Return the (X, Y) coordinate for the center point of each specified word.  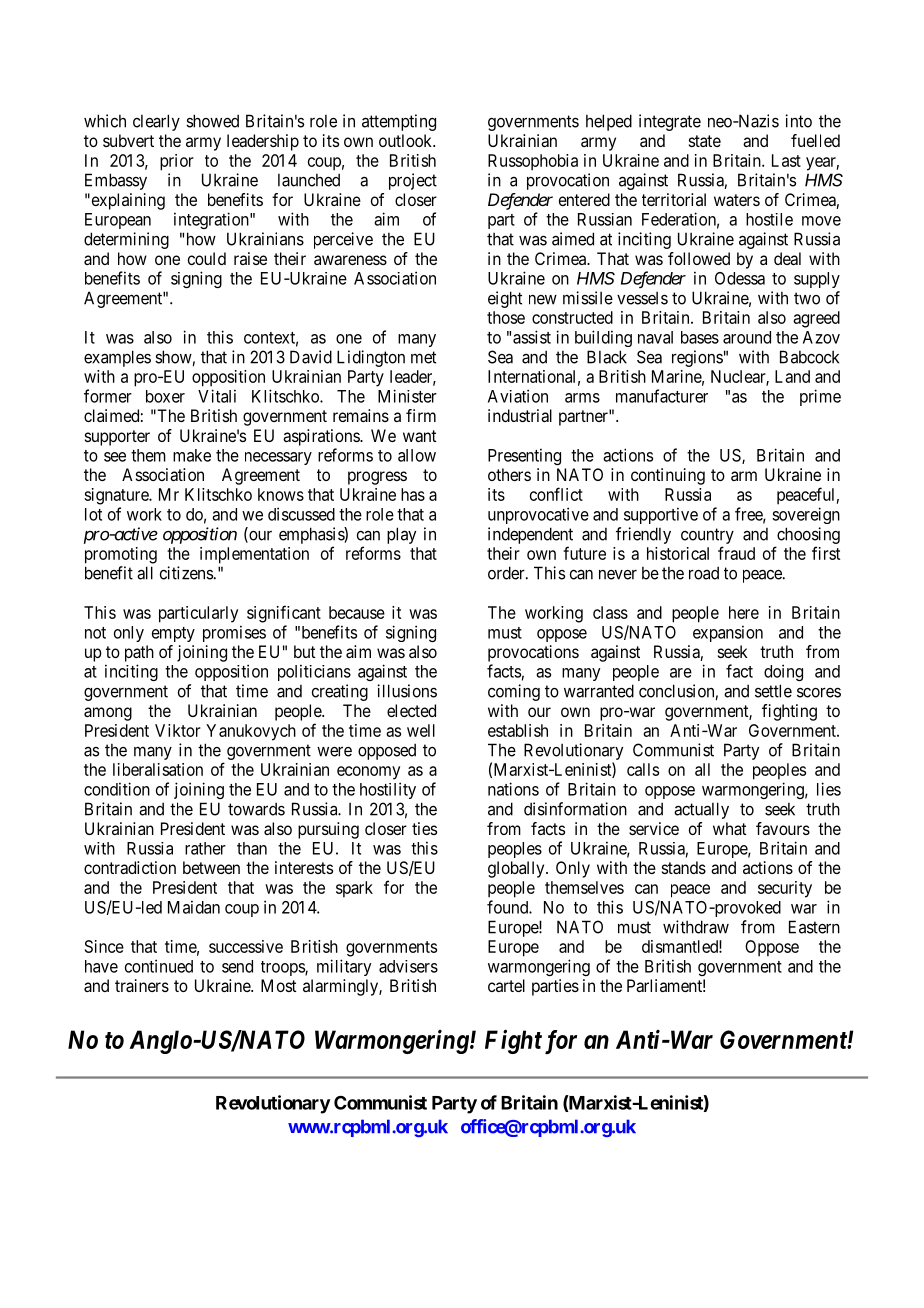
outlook (407, 140)
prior (177, 162)
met (423, 357)
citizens (186, 573)
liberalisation (158, 769)
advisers (408, 966)
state (705, 141)
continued (159, 966)
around (747, 337)
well (421, 730)
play (401, 535)
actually (701, 810)
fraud (736, 553)
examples (117, 358)
